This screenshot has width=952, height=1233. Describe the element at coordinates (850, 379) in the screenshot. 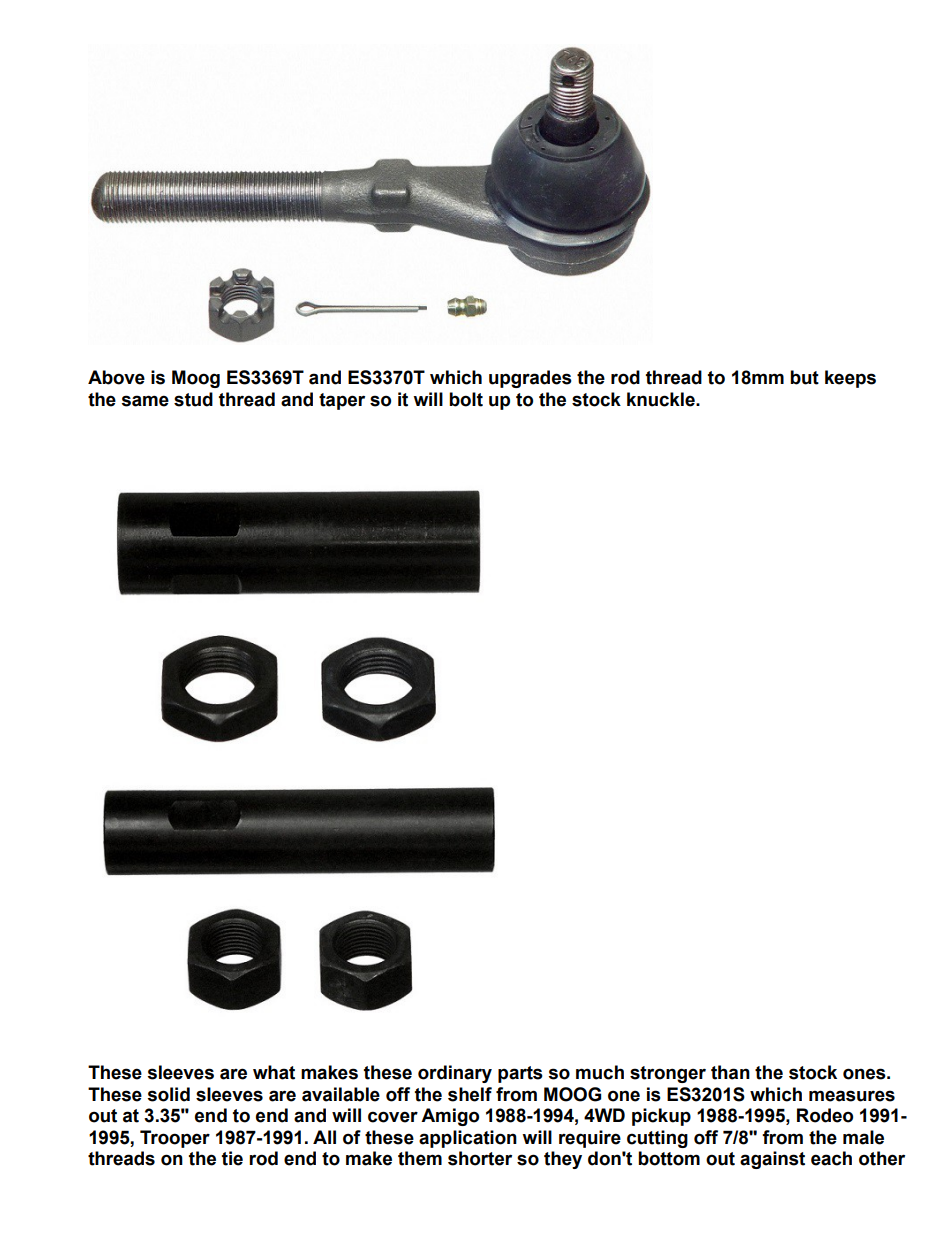

I see `keeps` at that location.
